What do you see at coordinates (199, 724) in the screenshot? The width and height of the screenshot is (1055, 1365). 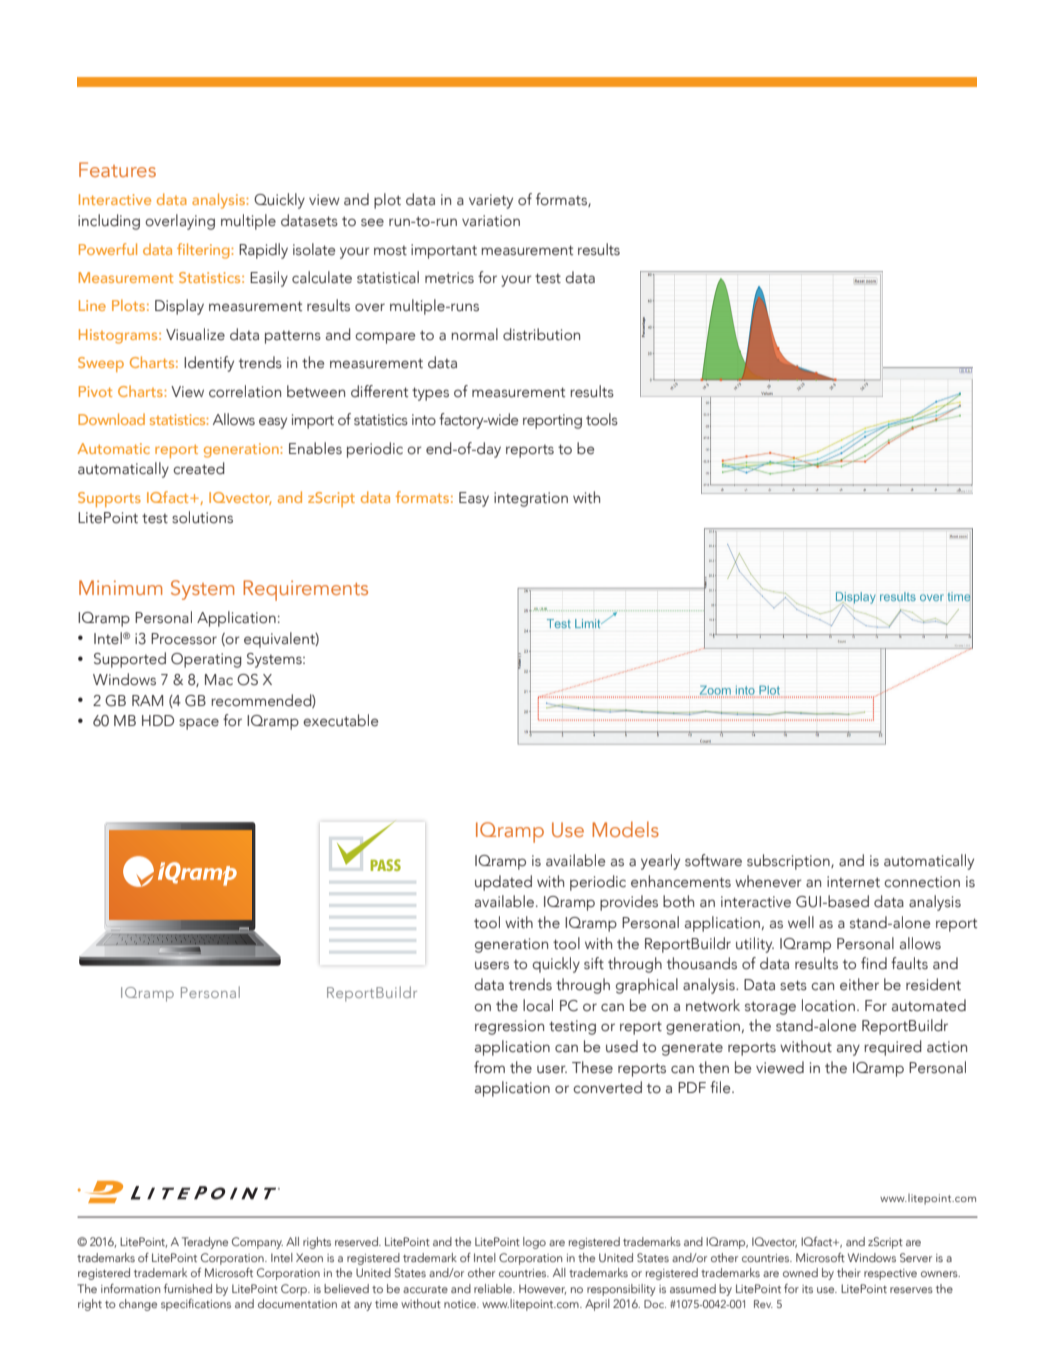 I see `space` at bounding box center [199, 724].
